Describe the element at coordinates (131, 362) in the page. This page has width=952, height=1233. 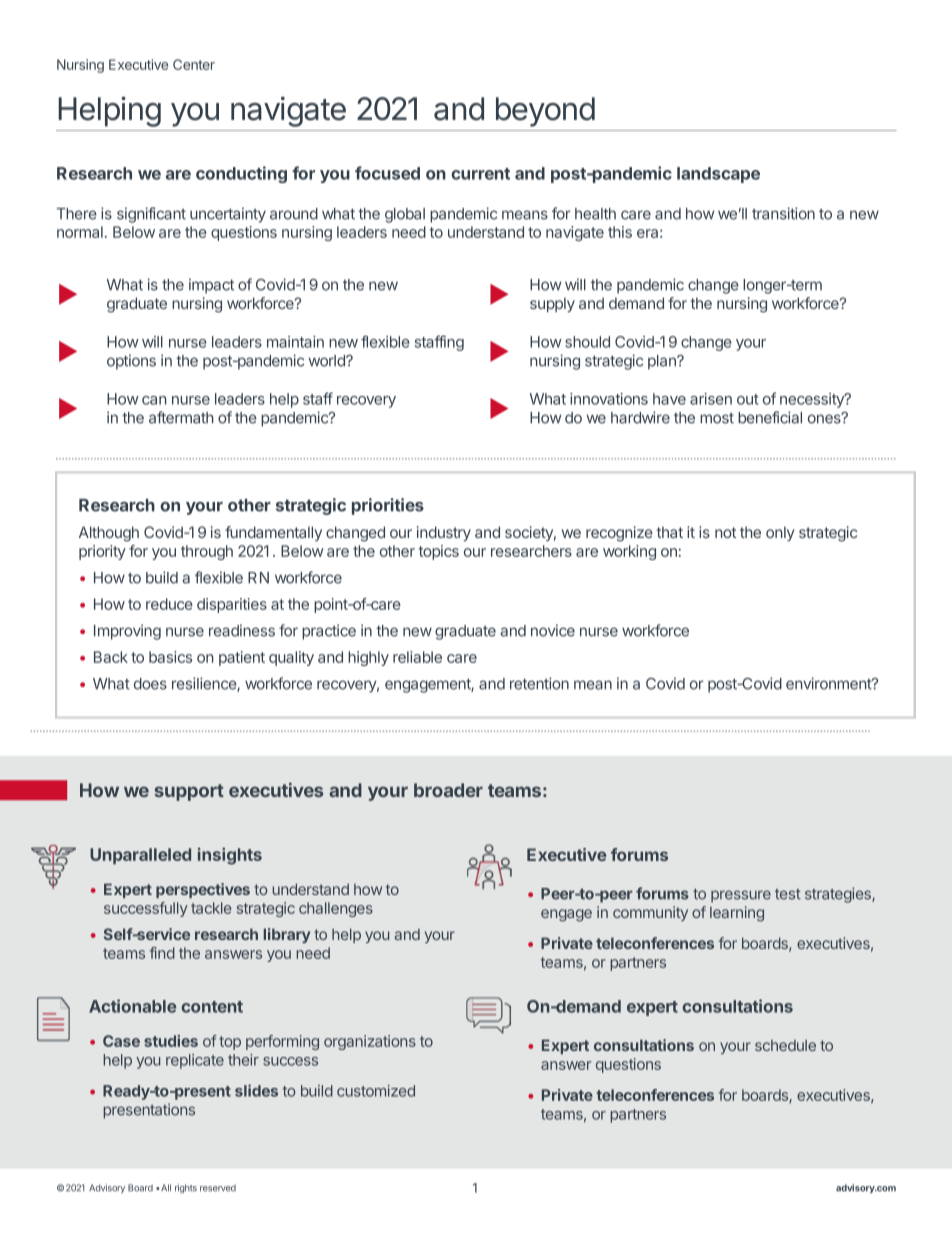
I see `options` at that location.
